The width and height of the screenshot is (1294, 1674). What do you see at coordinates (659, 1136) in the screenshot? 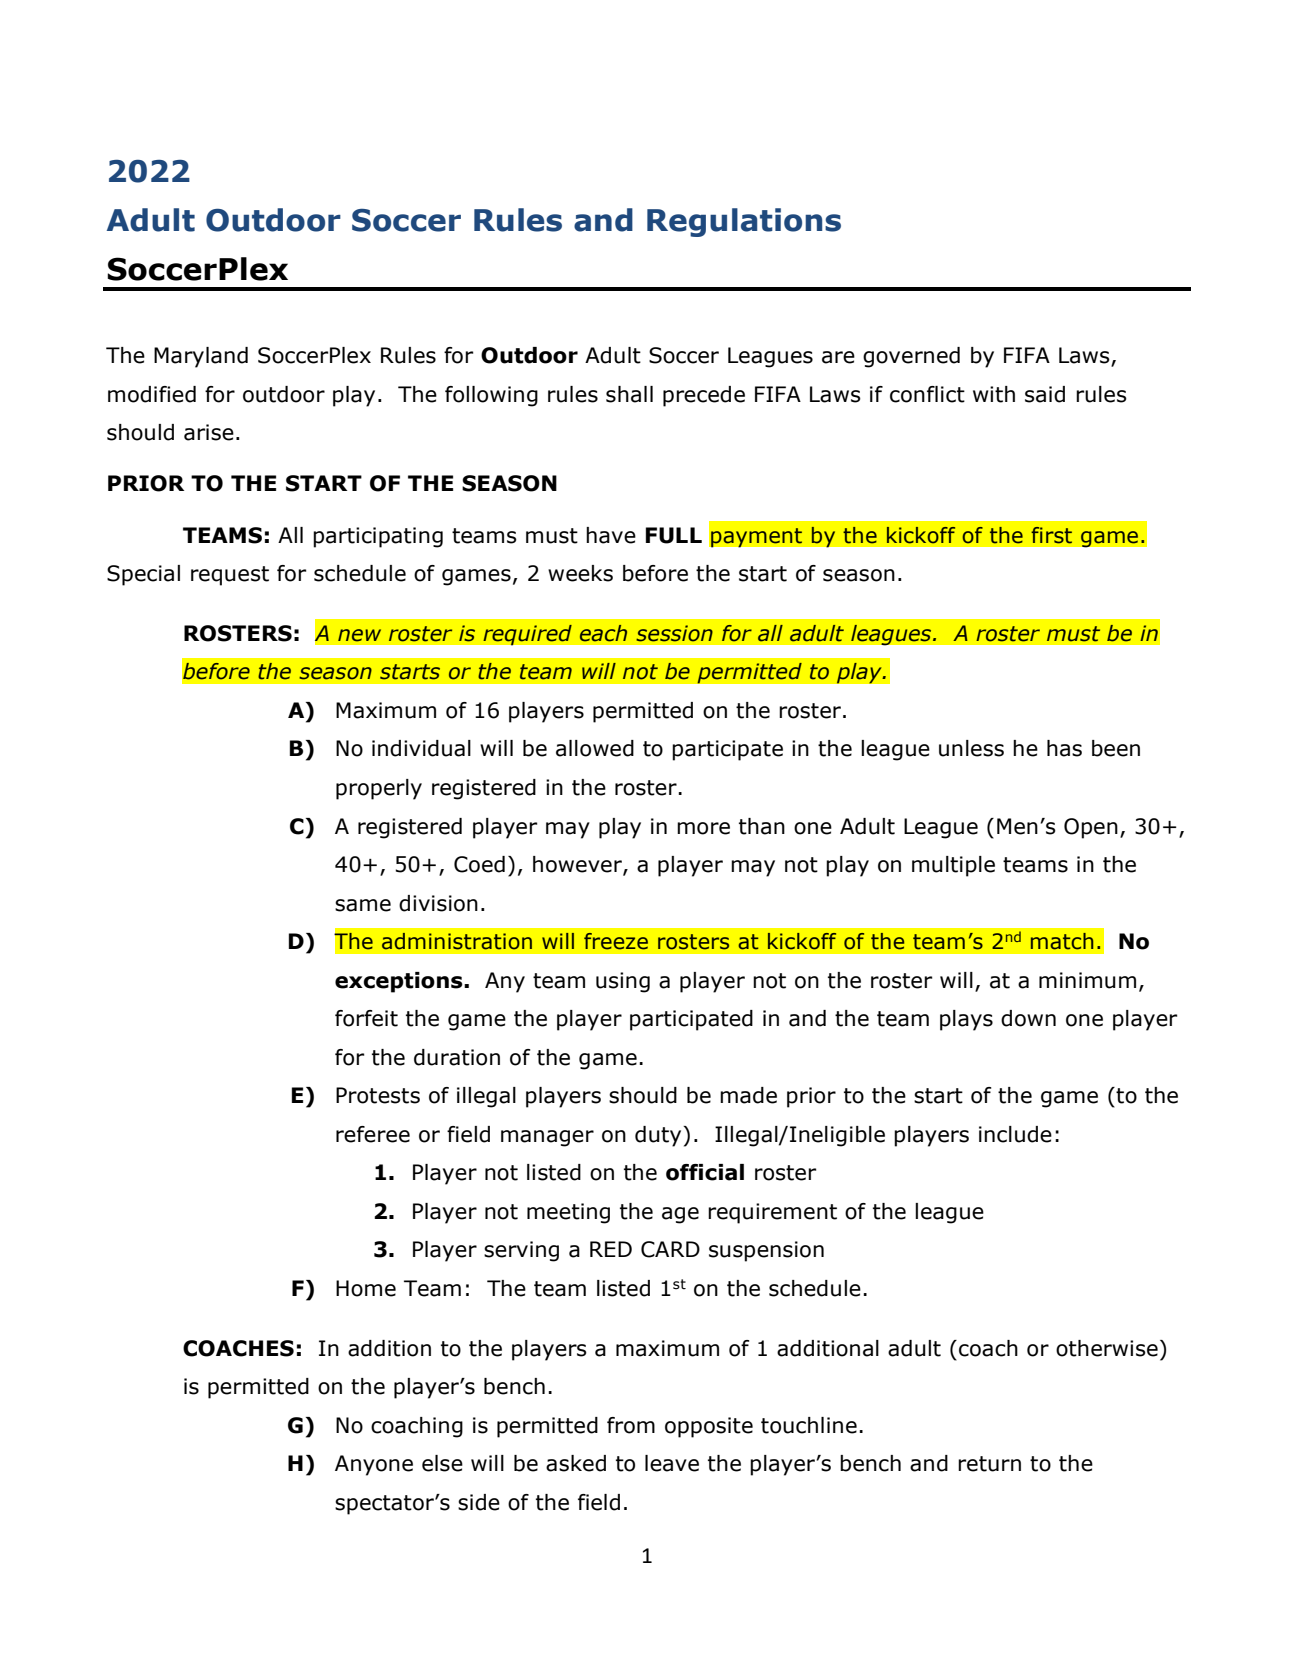
I see `duty` at bounding box center [659, 1136].
